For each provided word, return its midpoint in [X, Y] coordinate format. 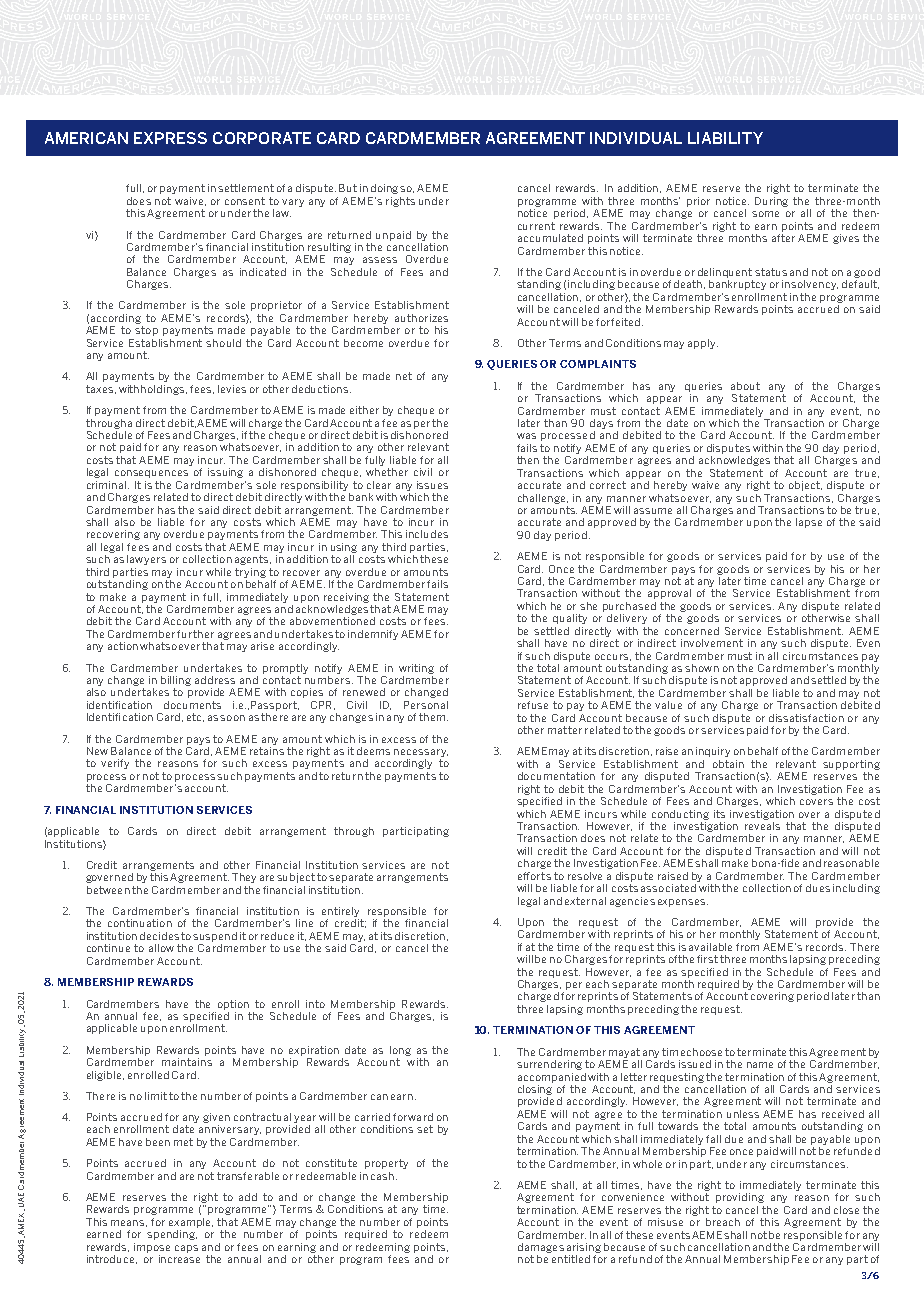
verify [115, 764]
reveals [762, 826]
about [745, 386]
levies [232, 389]
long [400, 1051]
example [191, 1223]
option [233, 1005]
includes [427, 534]
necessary [421, 754]
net [404, 376]
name [760, 1065]
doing [386, 189]
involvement [712, 643]
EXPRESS [170, 138]
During [771, 202]
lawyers [146, 560]
